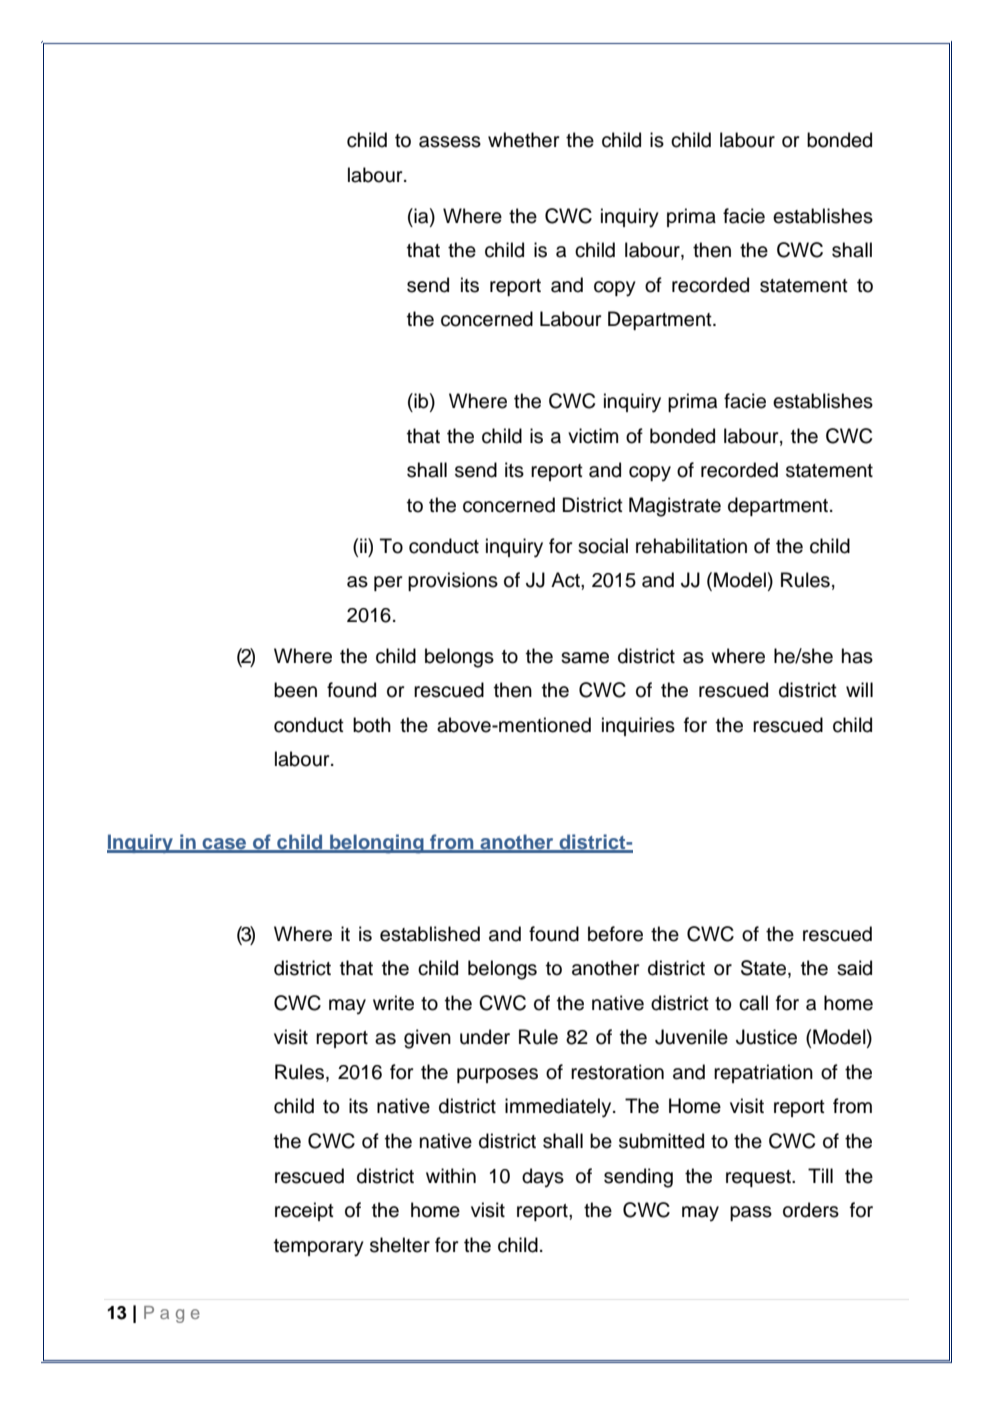 This document has width=993, height=1404. Describe the element at coordinates (388, 583) in the document. I see `per` at that location.
